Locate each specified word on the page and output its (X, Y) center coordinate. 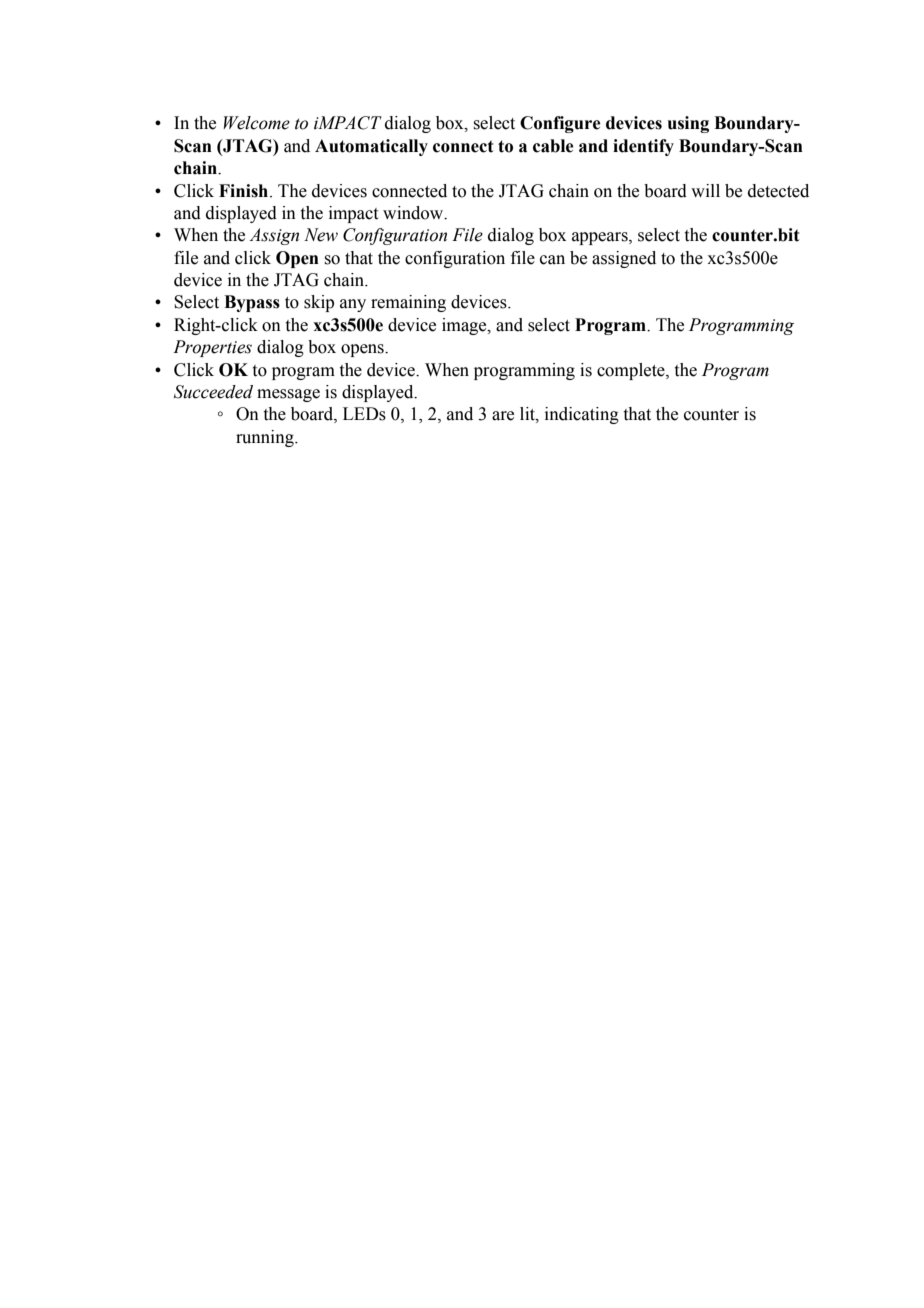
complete (632, 371)
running (266, 438)
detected (778, 191)
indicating (582, 415)
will (705, 190)
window (414, 213)
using (688, 124)
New (321, 235)
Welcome (257, 123)
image (465, 326)
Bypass (252, 303)
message (288, 395)
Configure (560, 124)
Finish (245, 191)
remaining (408, 303)
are (503, 416)
